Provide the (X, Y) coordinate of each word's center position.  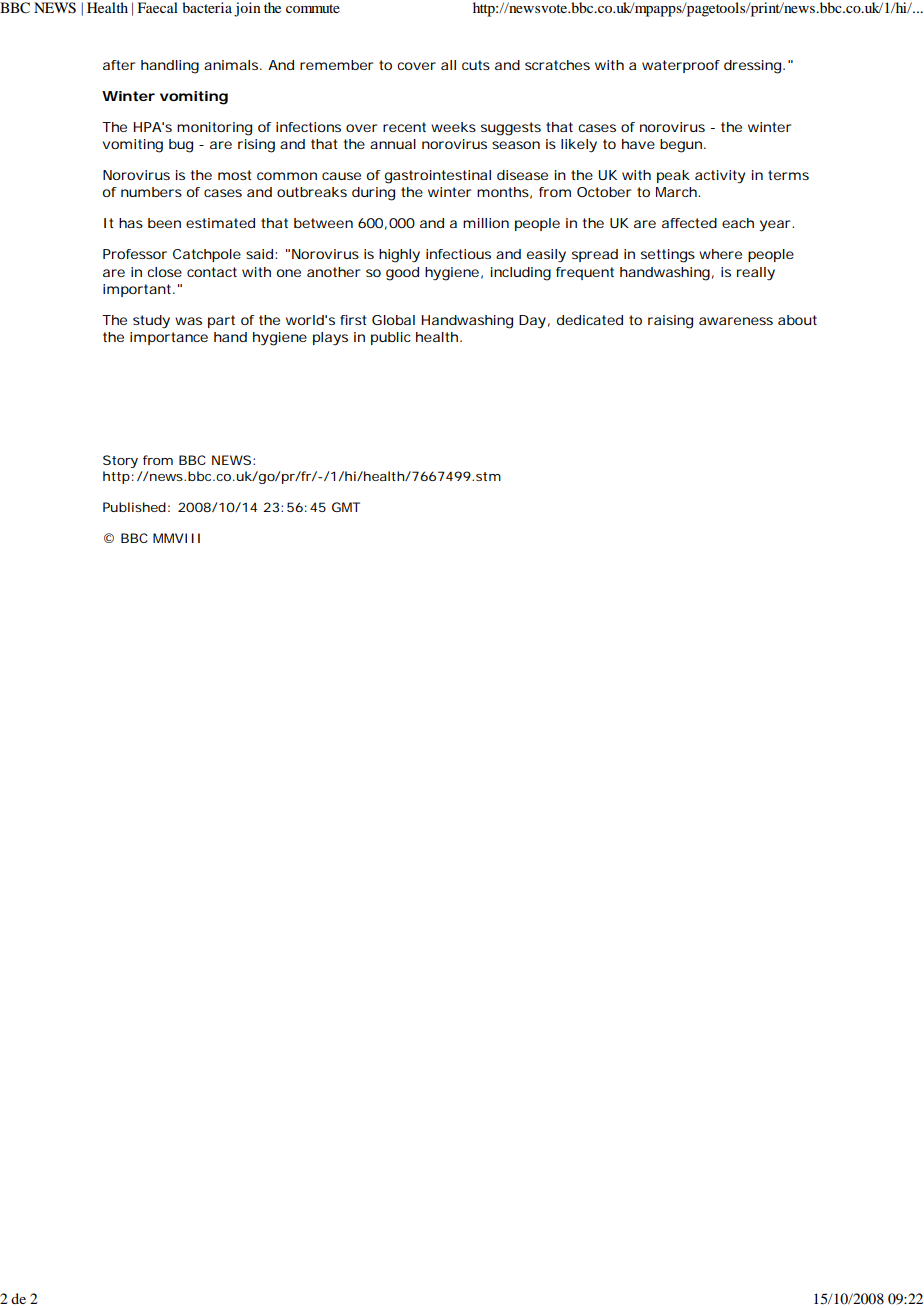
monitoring (214, 129)
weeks (453, 127)
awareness (736, 321)
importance (169, 338)
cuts (476, 65)
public (391, 338)
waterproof (681, 66)
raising (670, 322)
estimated (220, 223)
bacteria (207, 7)
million (486, 223)
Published (134, 507)
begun (682, 146)
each (738, 223)
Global (393, 320)
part (221, 321)
